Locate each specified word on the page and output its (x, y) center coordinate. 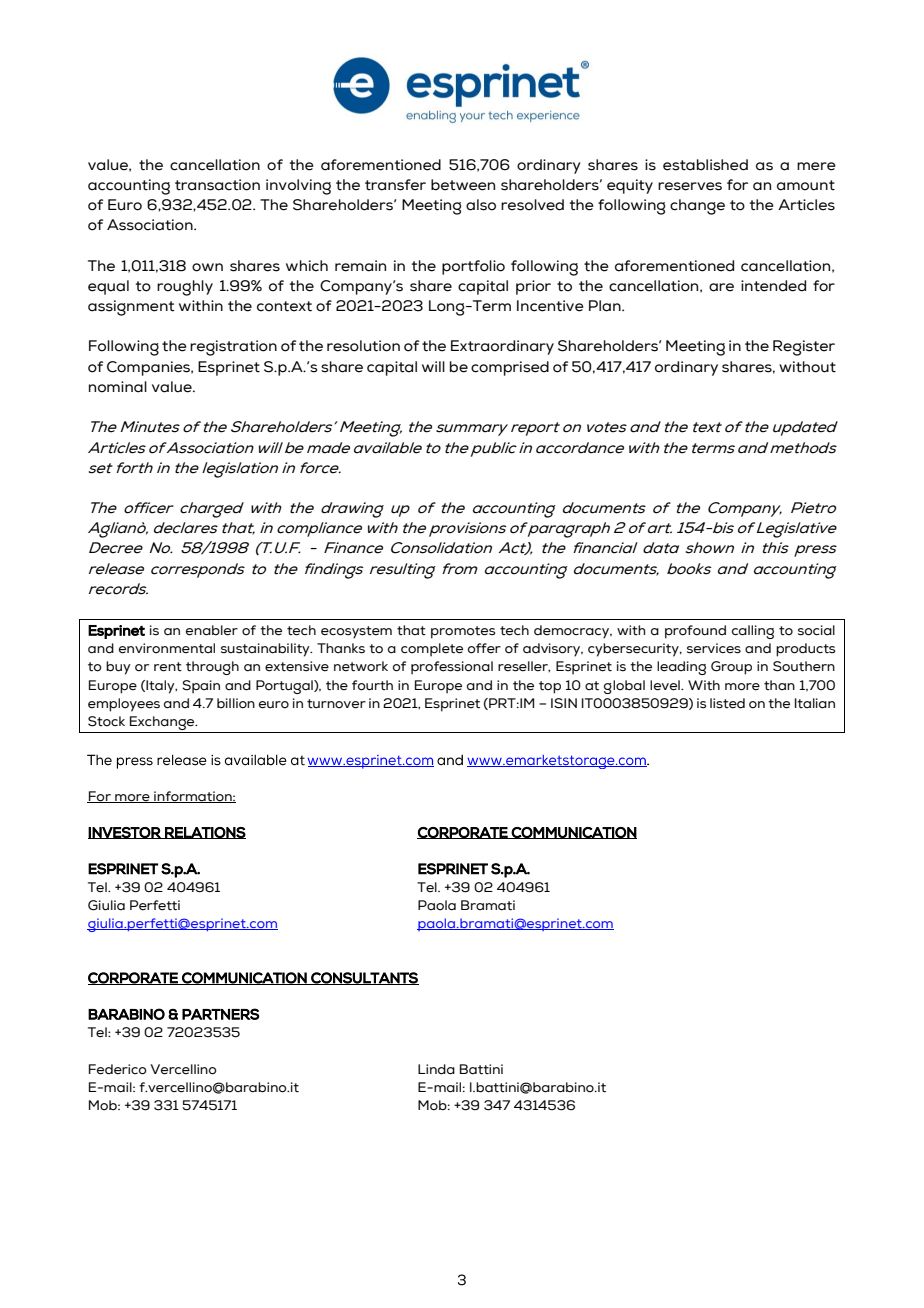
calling (753, 632)
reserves (690, 186)
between (463, 185)
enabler (212, 630)
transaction (217, 185)
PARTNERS (220, 1014)
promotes (463, 632)
